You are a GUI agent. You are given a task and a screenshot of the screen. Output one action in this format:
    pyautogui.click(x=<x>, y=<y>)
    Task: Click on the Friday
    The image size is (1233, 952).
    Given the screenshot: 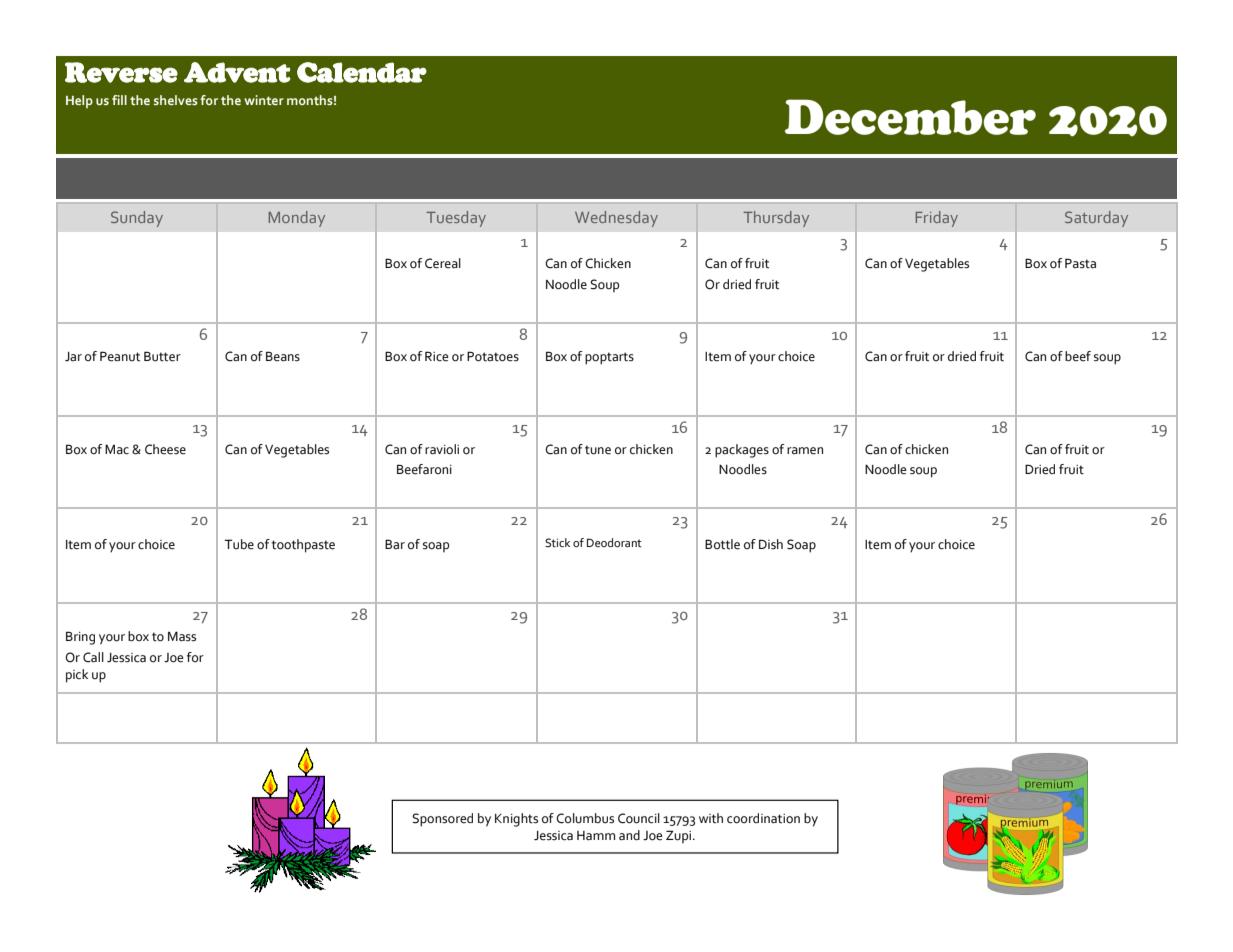 What is the action you would take?
    pyautogui.click(x=937, y=219)
